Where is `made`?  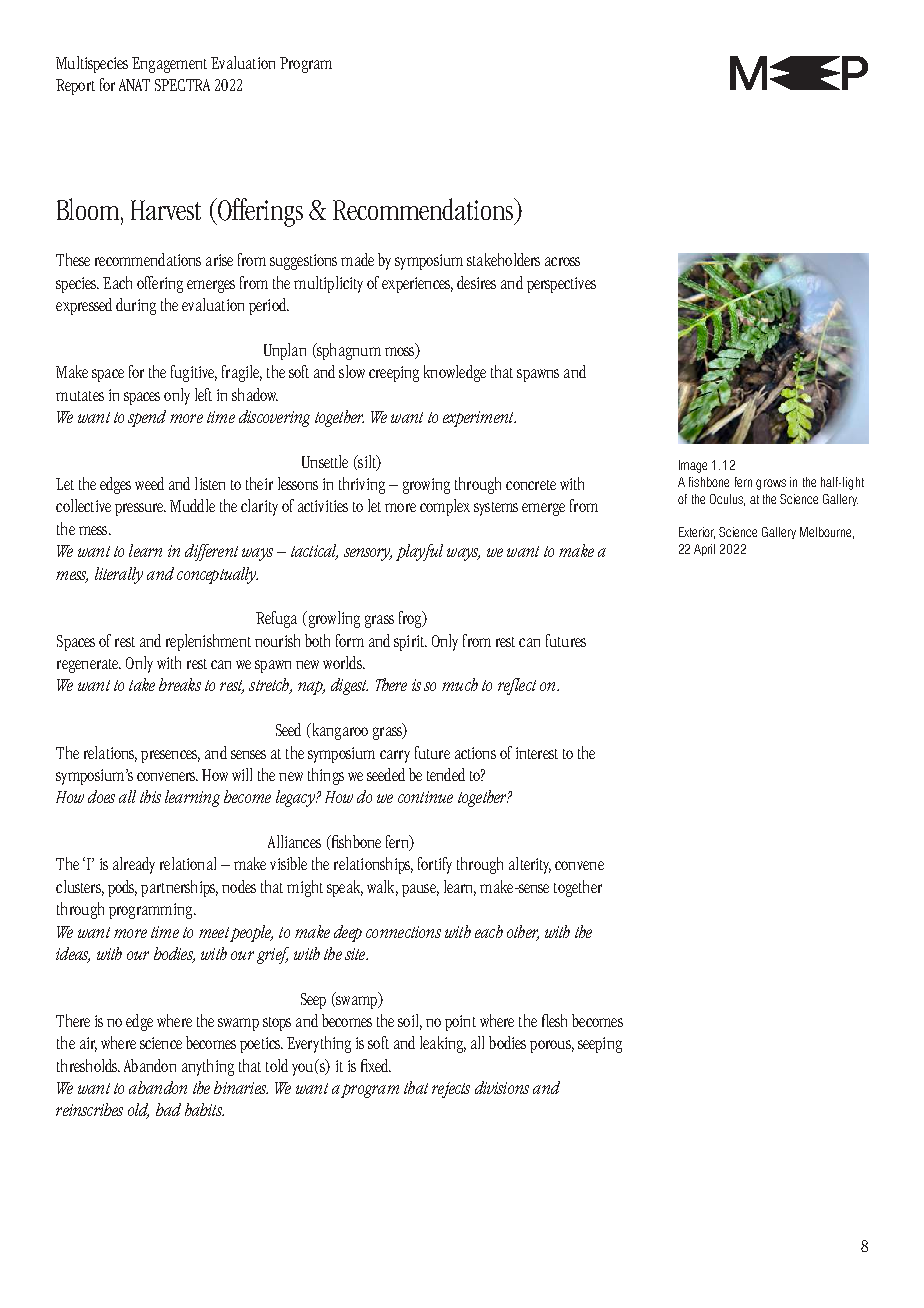 made is located at coordinates (357, 259).
